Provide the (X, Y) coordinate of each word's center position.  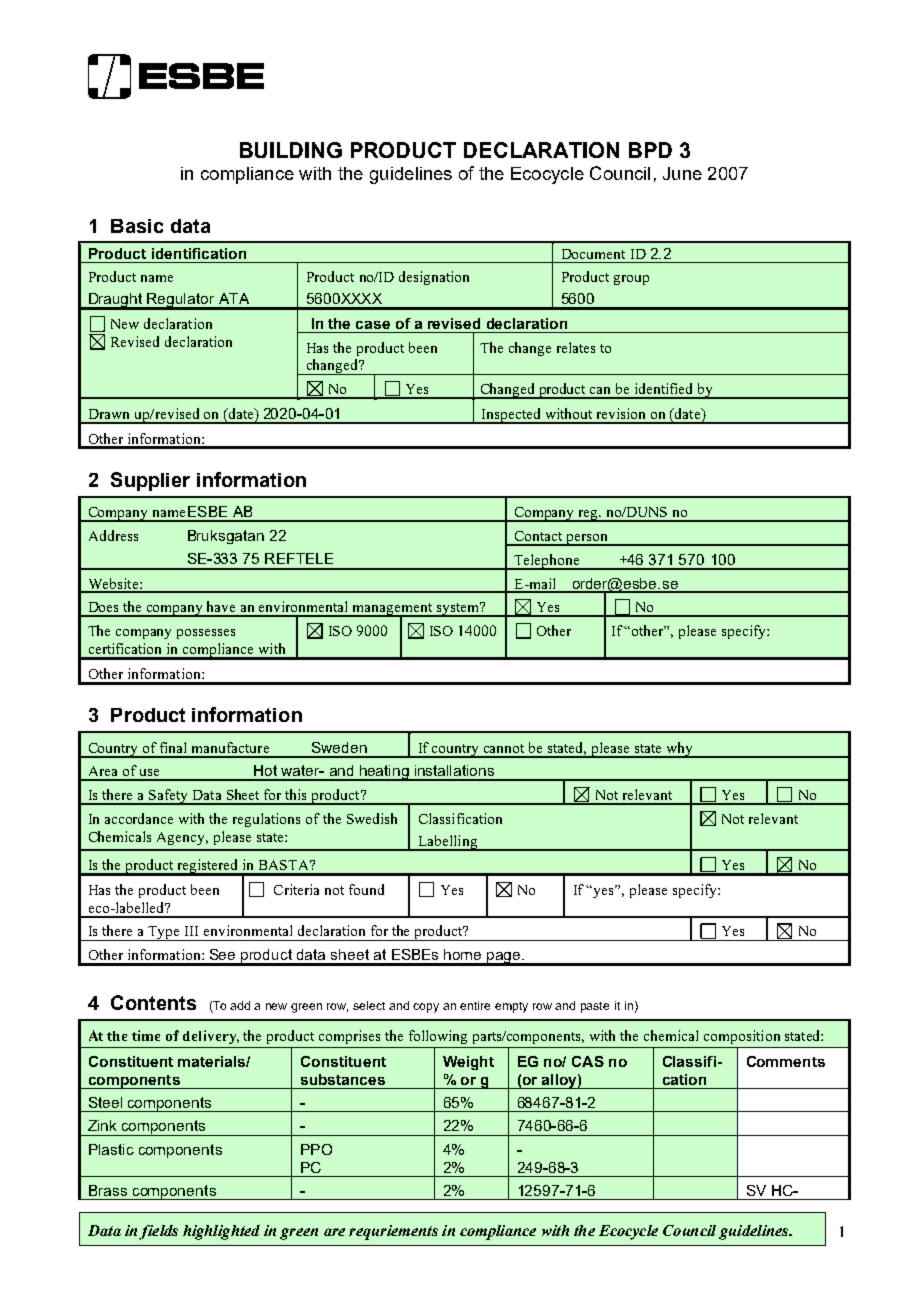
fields (158, 1232)
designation (434, 278)
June (682, 173)
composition (742, 1037)
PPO (316, 1149)
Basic (137, 226)
